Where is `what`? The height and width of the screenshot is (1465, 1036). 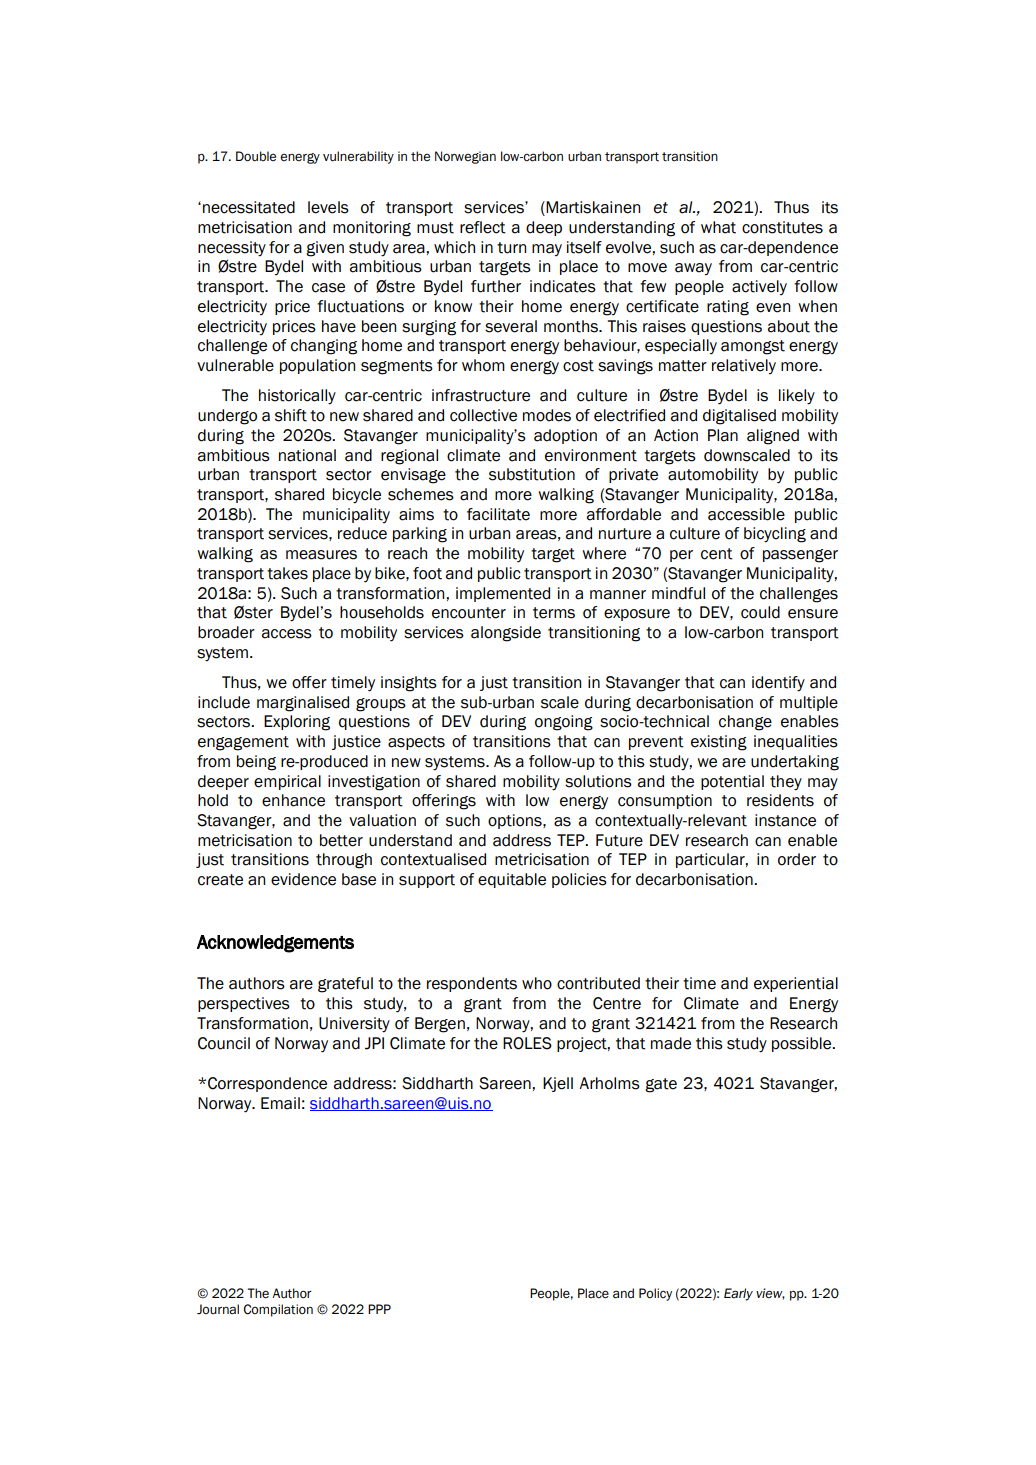
what is located at coordinates (718, 227).
